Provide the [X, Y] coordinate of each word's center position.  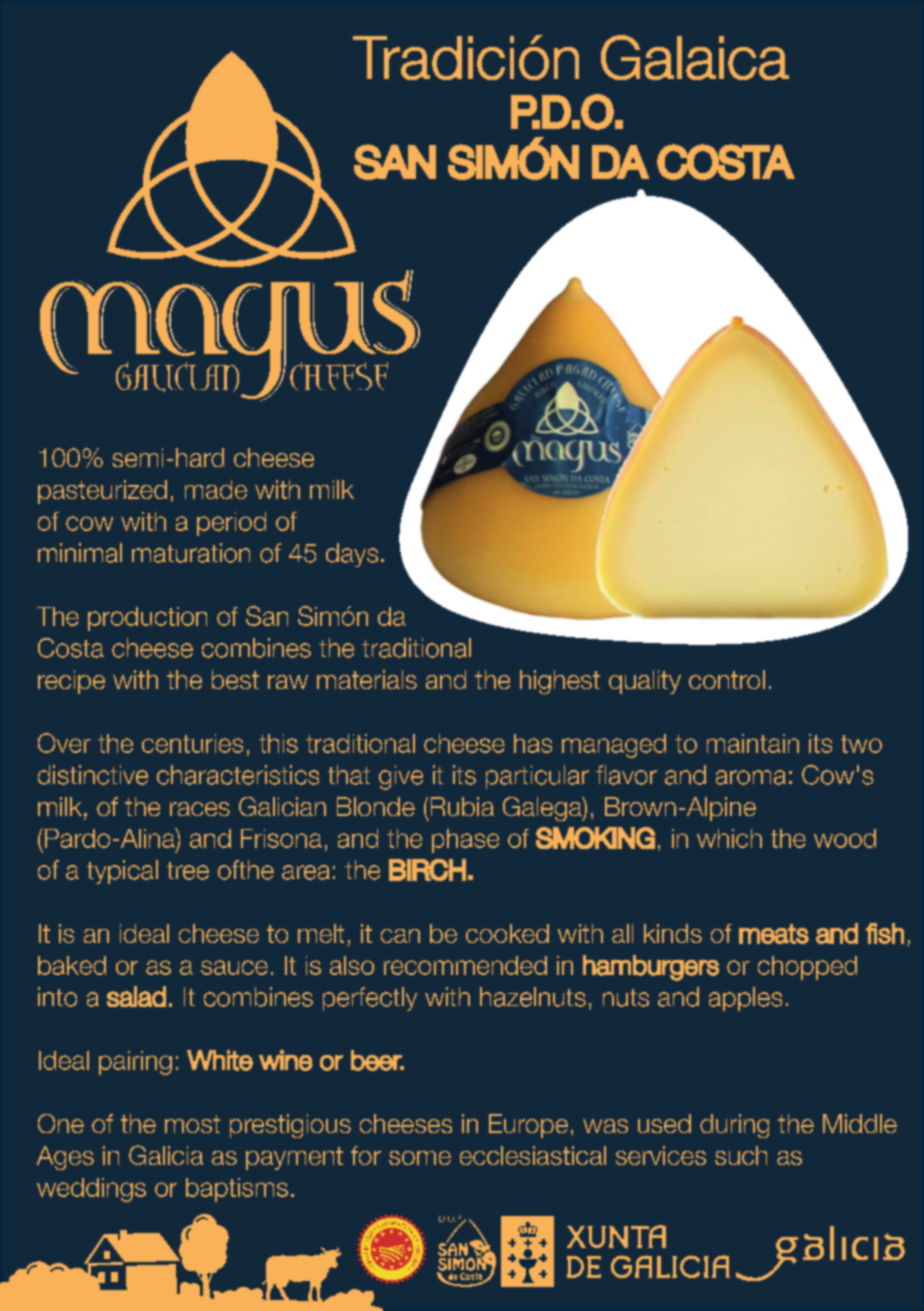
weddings [91, 1190]
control [727, 679]
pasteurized [102, 492]
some [420, 1158]
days [352, 555]
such [741, 1155]
